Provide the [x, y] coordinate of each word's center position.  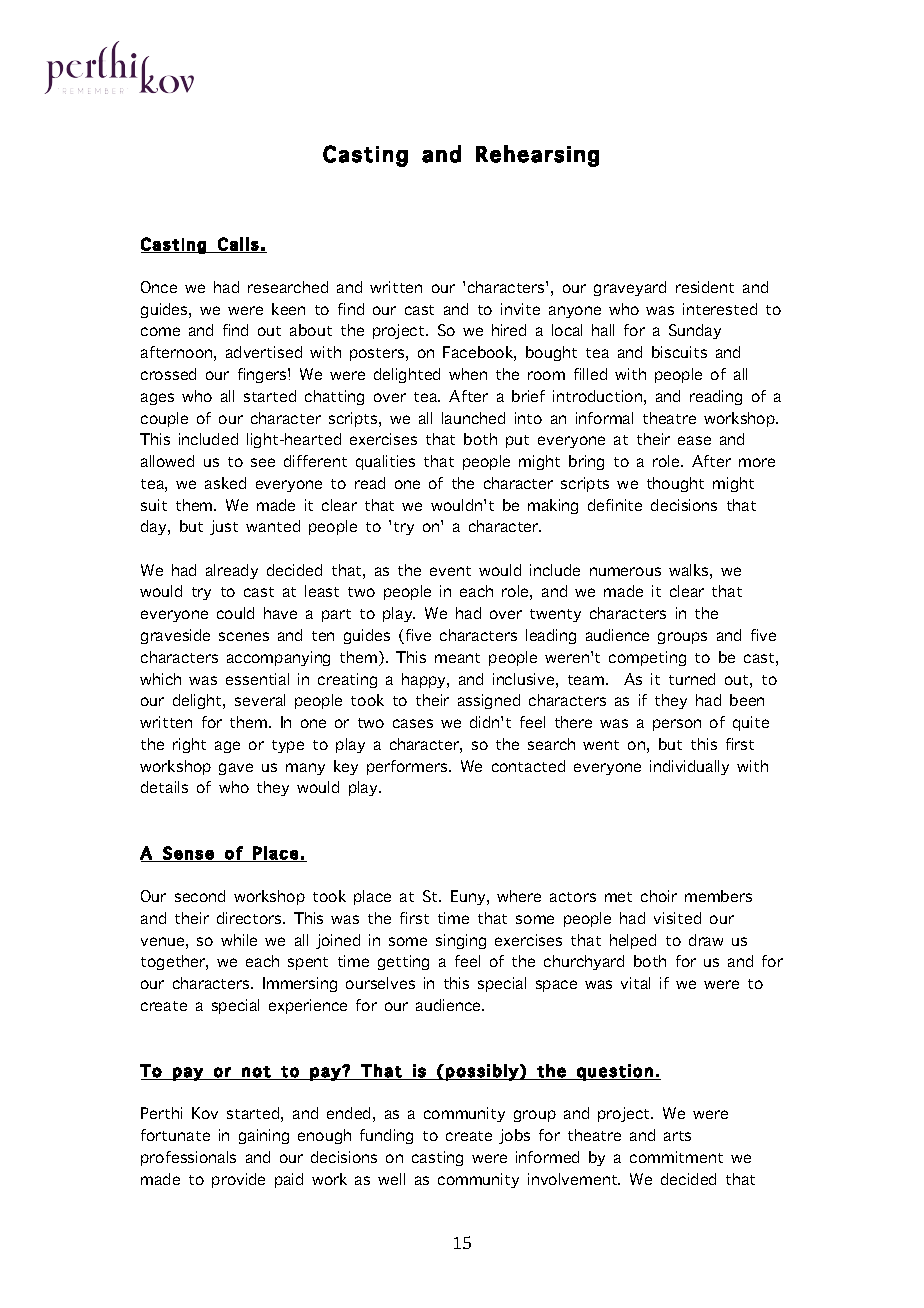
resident [705, 287]
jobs [514, 1136]
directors [250, 918]
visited [677, 918]
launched [473, 418]
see [263, 462]
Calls [238, 245]
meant [457, 658]
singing [461, 941]
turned [692, 679]
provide [238, 1180]
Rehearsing [537, 156]
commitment [676, 1157]
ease [694, 440]
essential [257, 679]
